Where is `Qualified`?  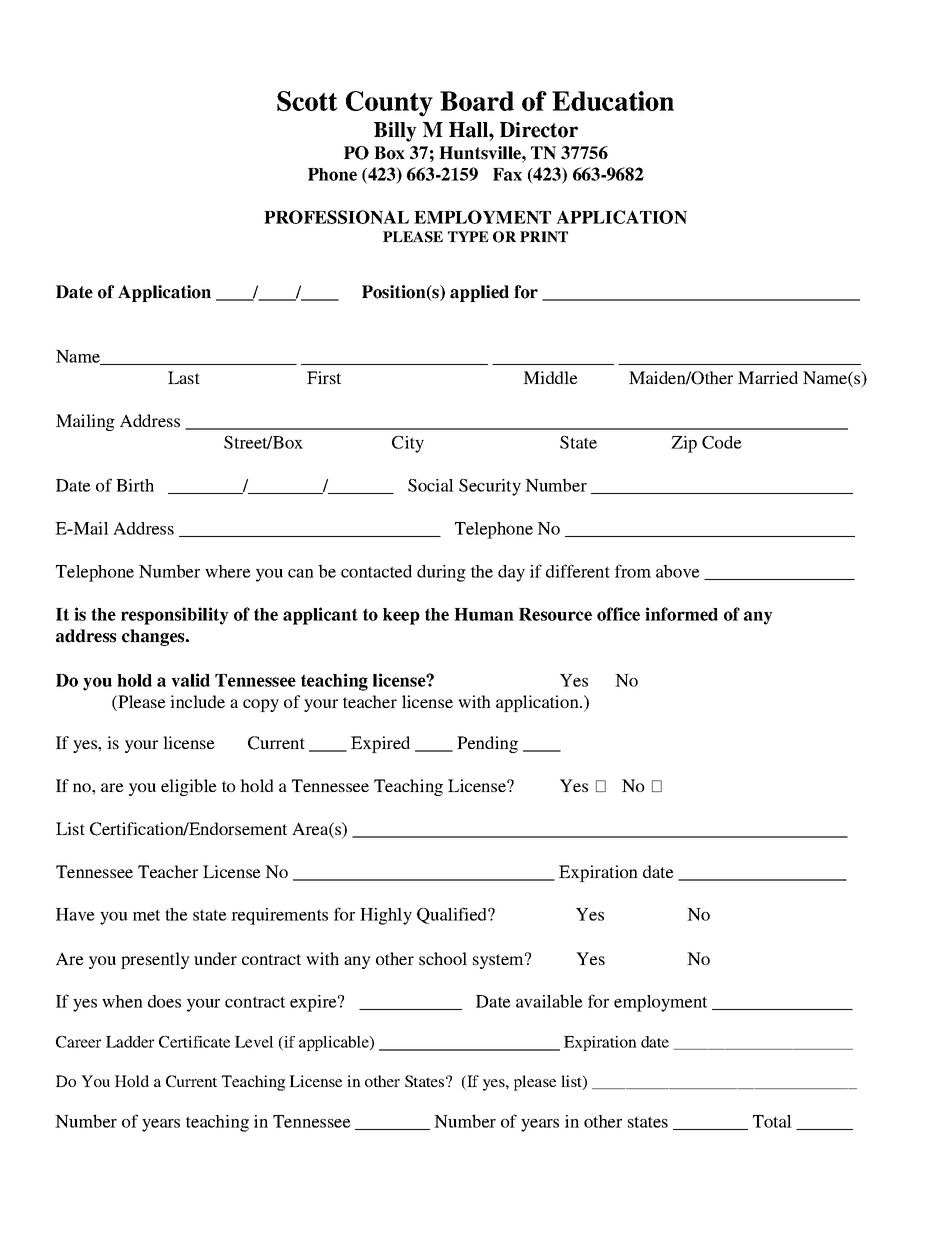 Qualified is located at coordinates (453, 915).
